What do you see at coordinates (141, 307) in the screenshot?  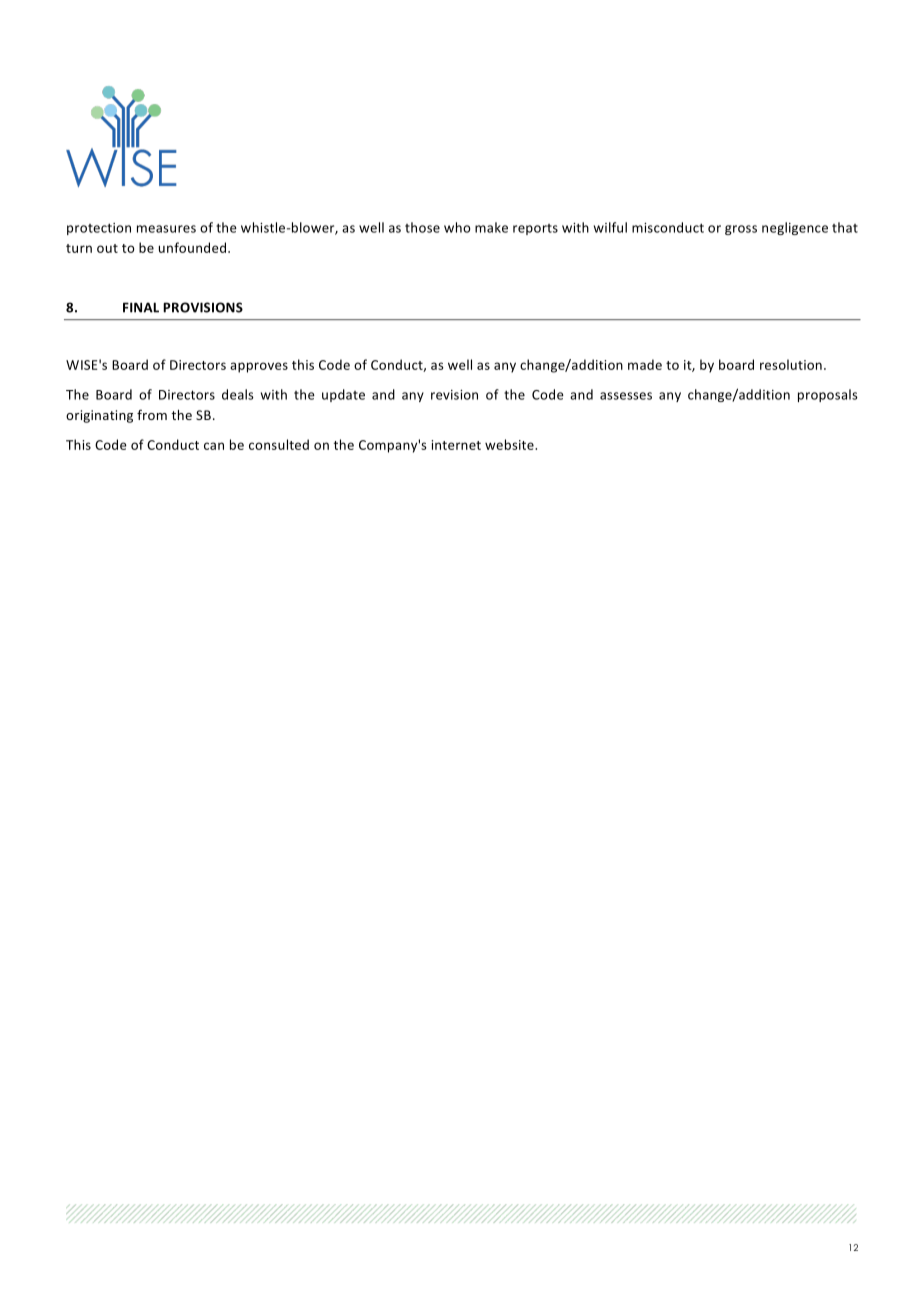 I see `FINAL` at bounding box center [141, 307].
